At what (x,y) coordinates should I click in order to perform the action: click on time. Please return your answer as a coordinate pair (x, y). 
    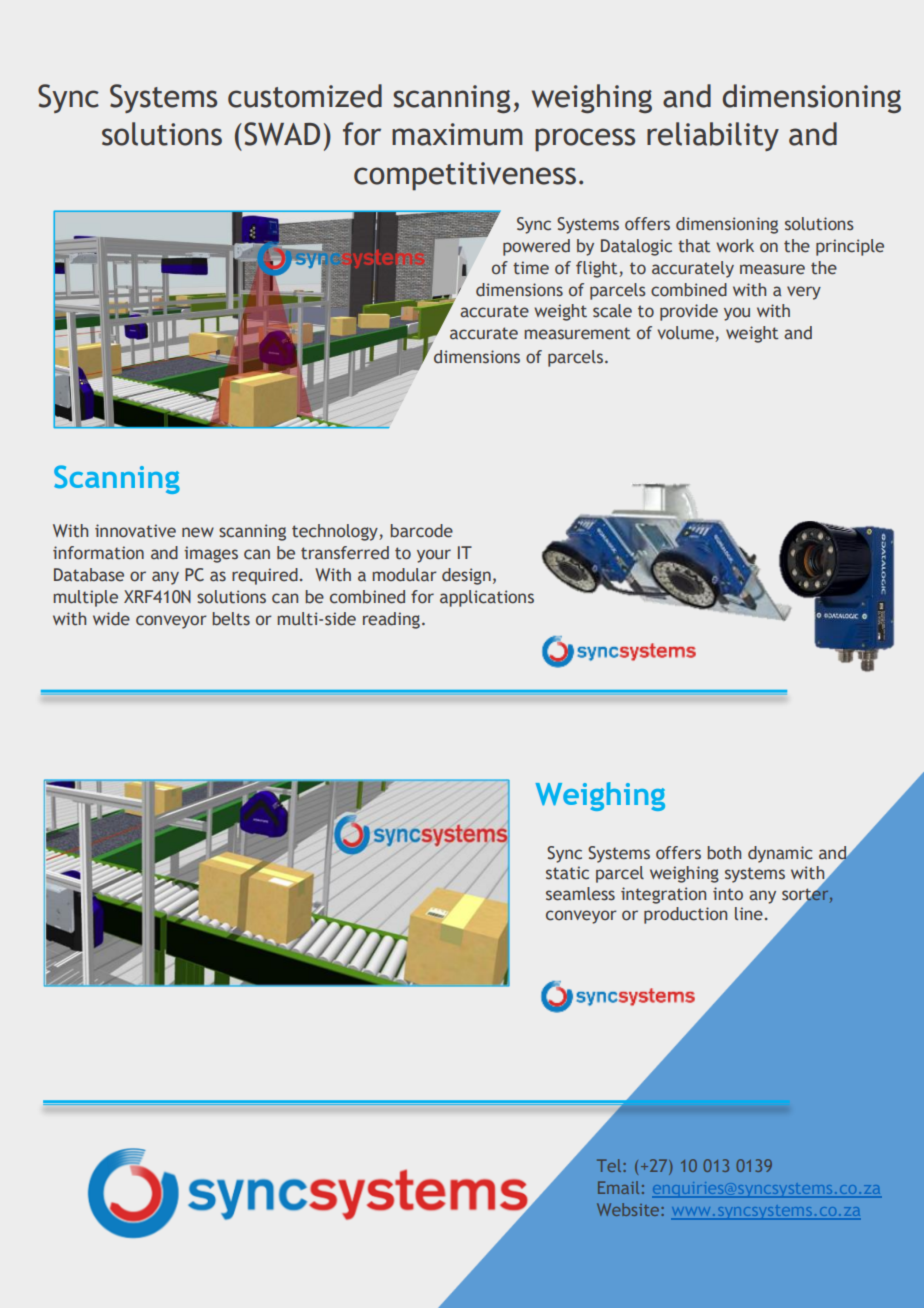
    Looking at the image, I should click on (531, 268).
